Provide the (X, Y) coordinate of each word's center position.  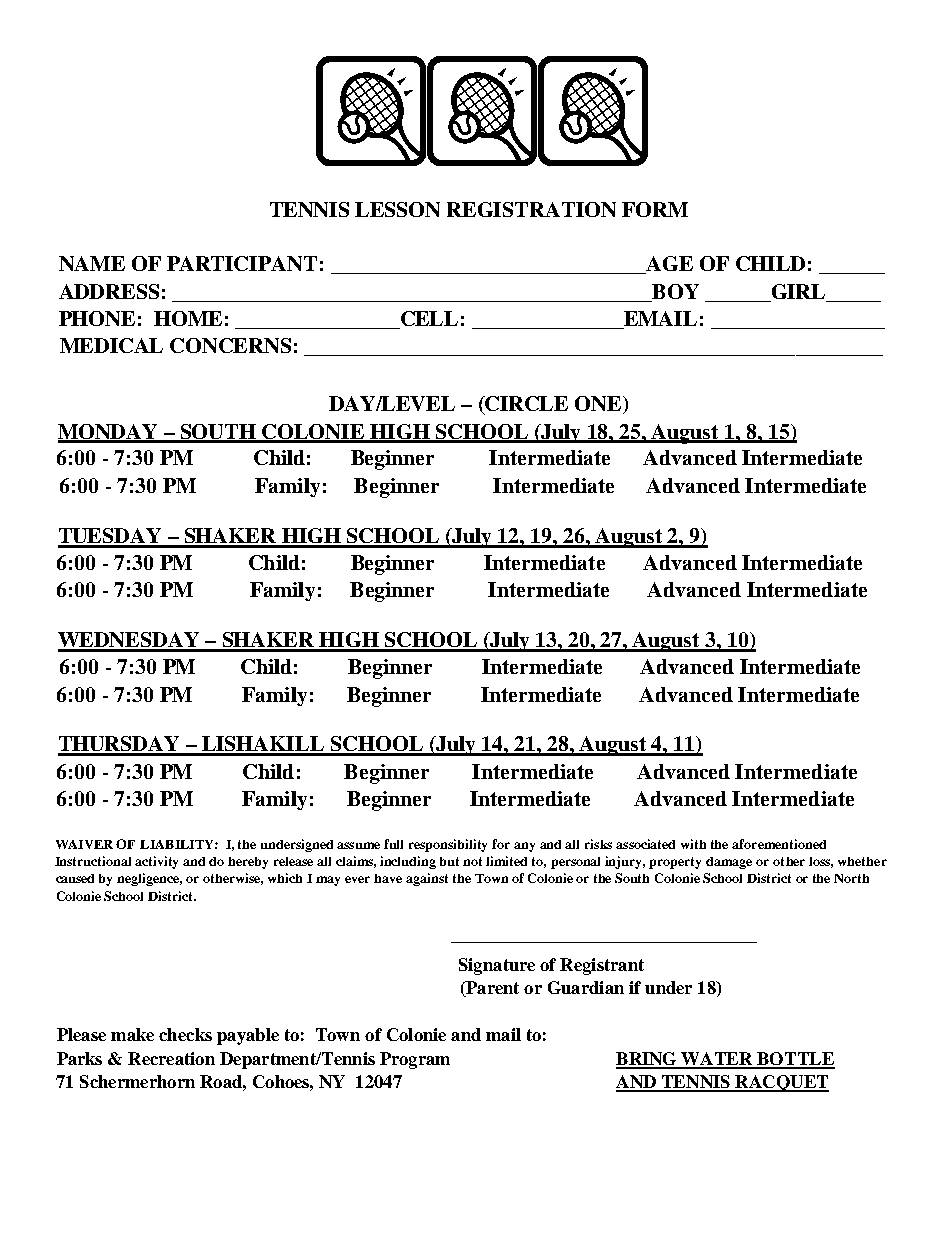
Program (415, 1060)
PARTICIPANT (242, 263)
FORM (655, 209)
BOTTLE (795, 1060)
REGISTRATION (531, 209)
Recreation (171, 1058)
